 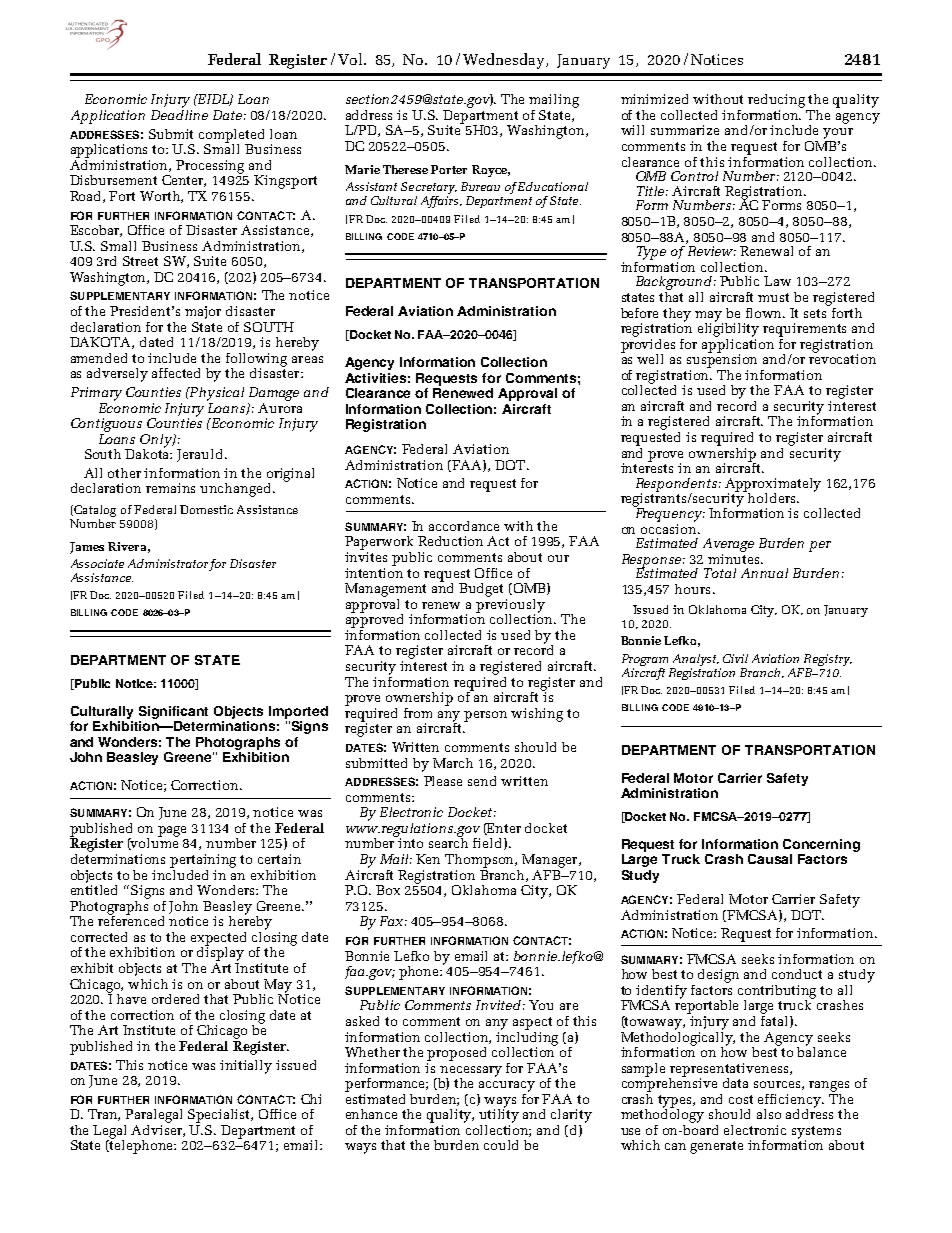 I want to click on Significant, so click(x=173, y=712).
